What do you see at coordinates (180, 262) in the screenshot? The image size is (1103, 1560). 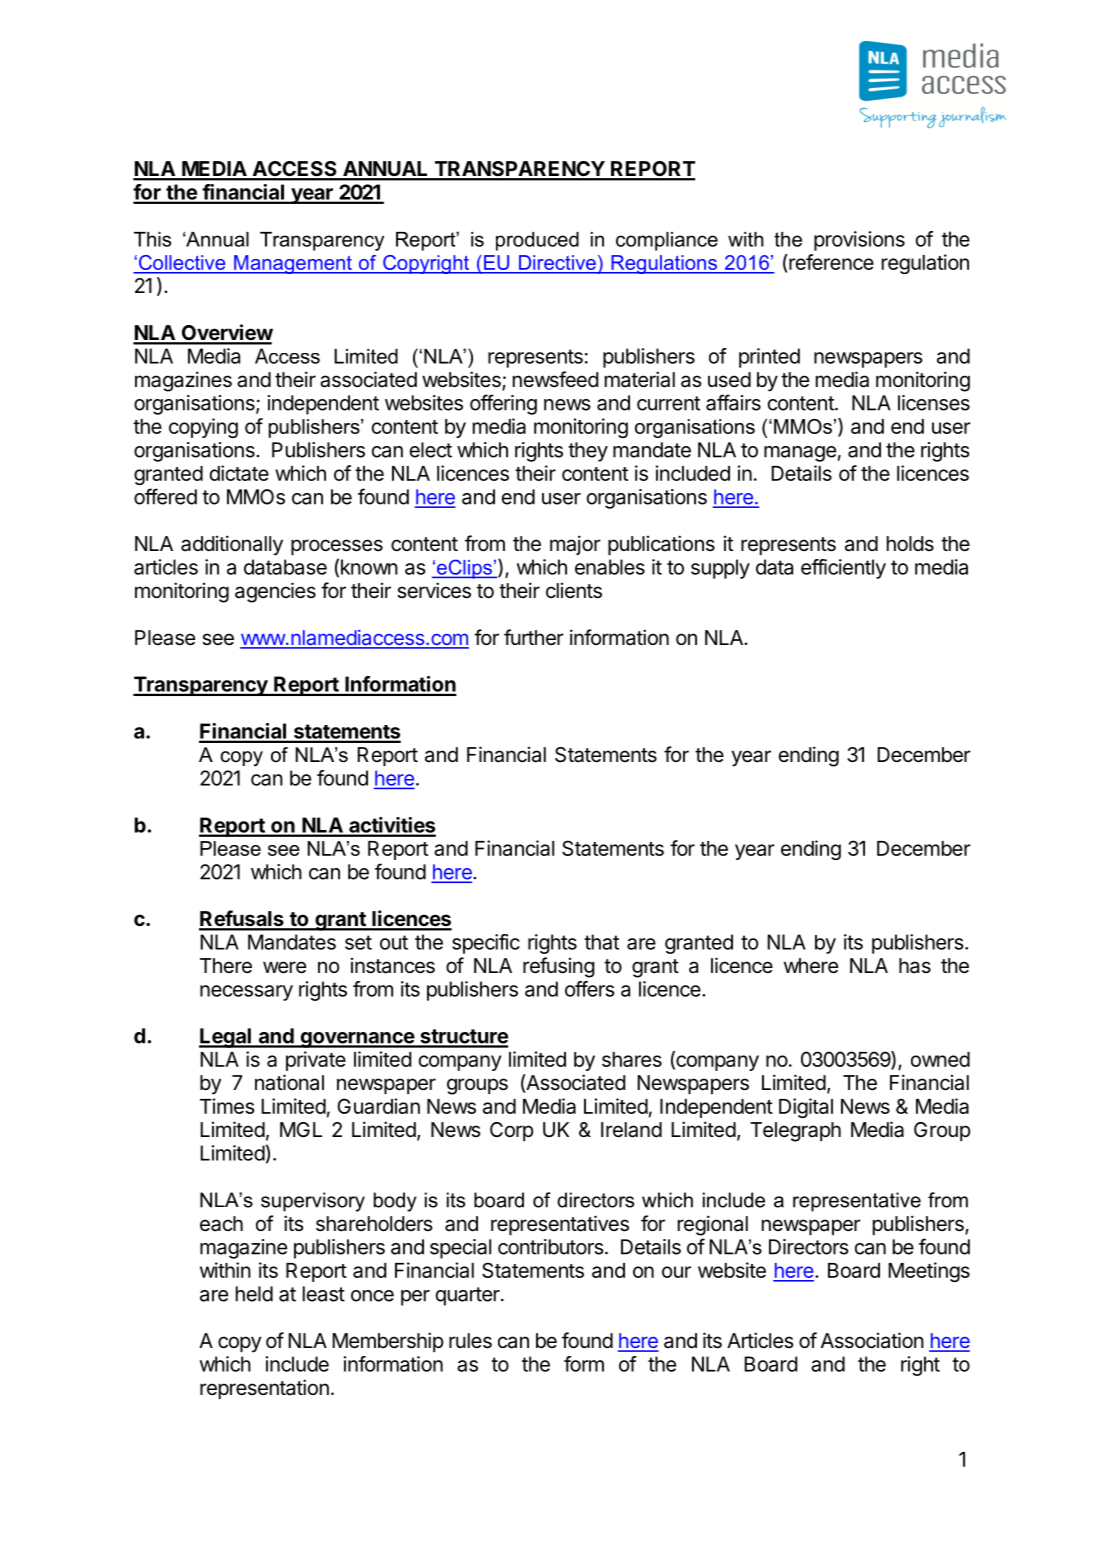 I see `Collective` at bounding box center [180, 262].
